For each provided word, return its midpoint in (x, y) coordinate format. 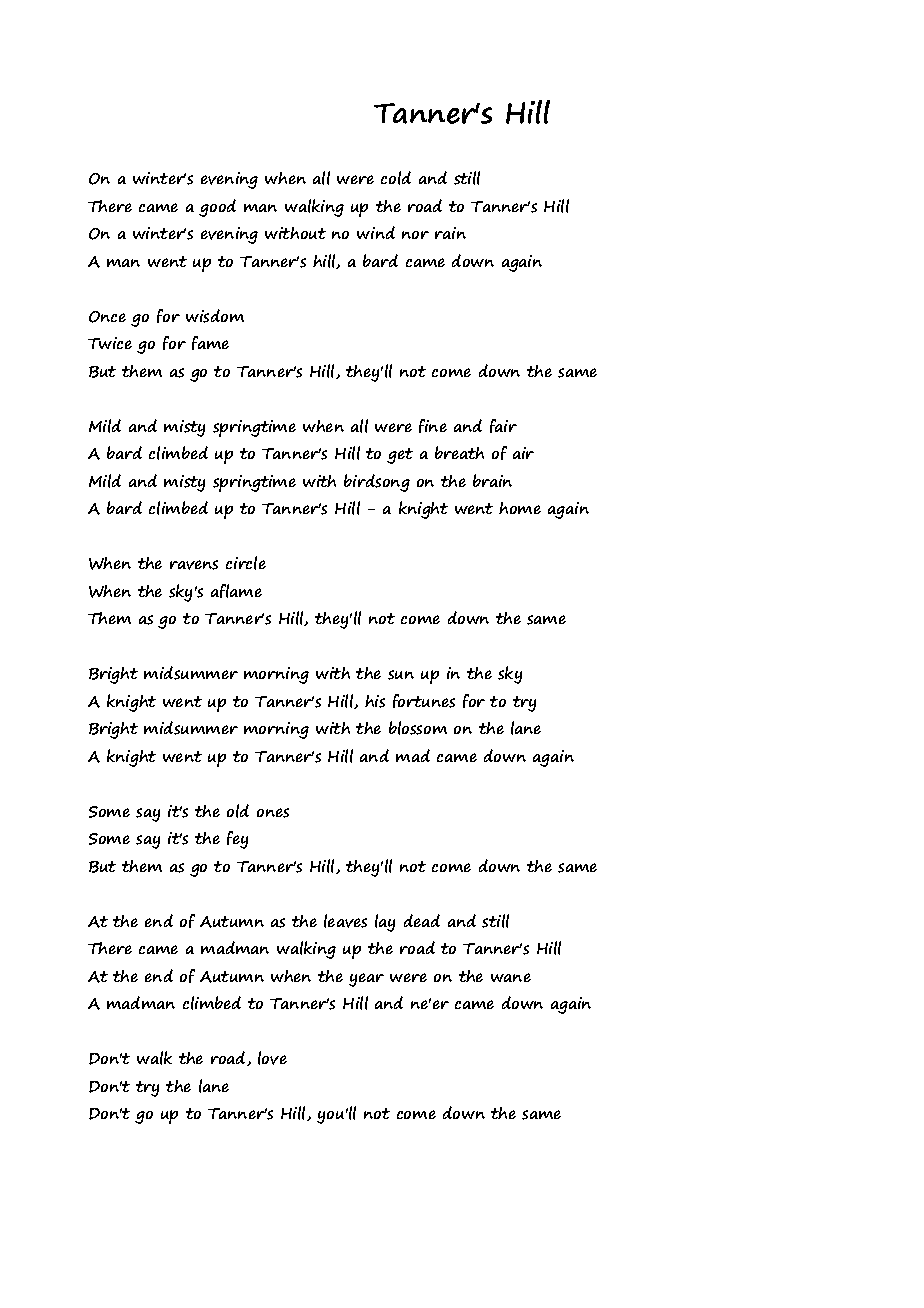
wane (511, 977)
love (272, 1058)
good (217, 208)
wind (376, 232)
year (366, 980)
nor (415, 235)
